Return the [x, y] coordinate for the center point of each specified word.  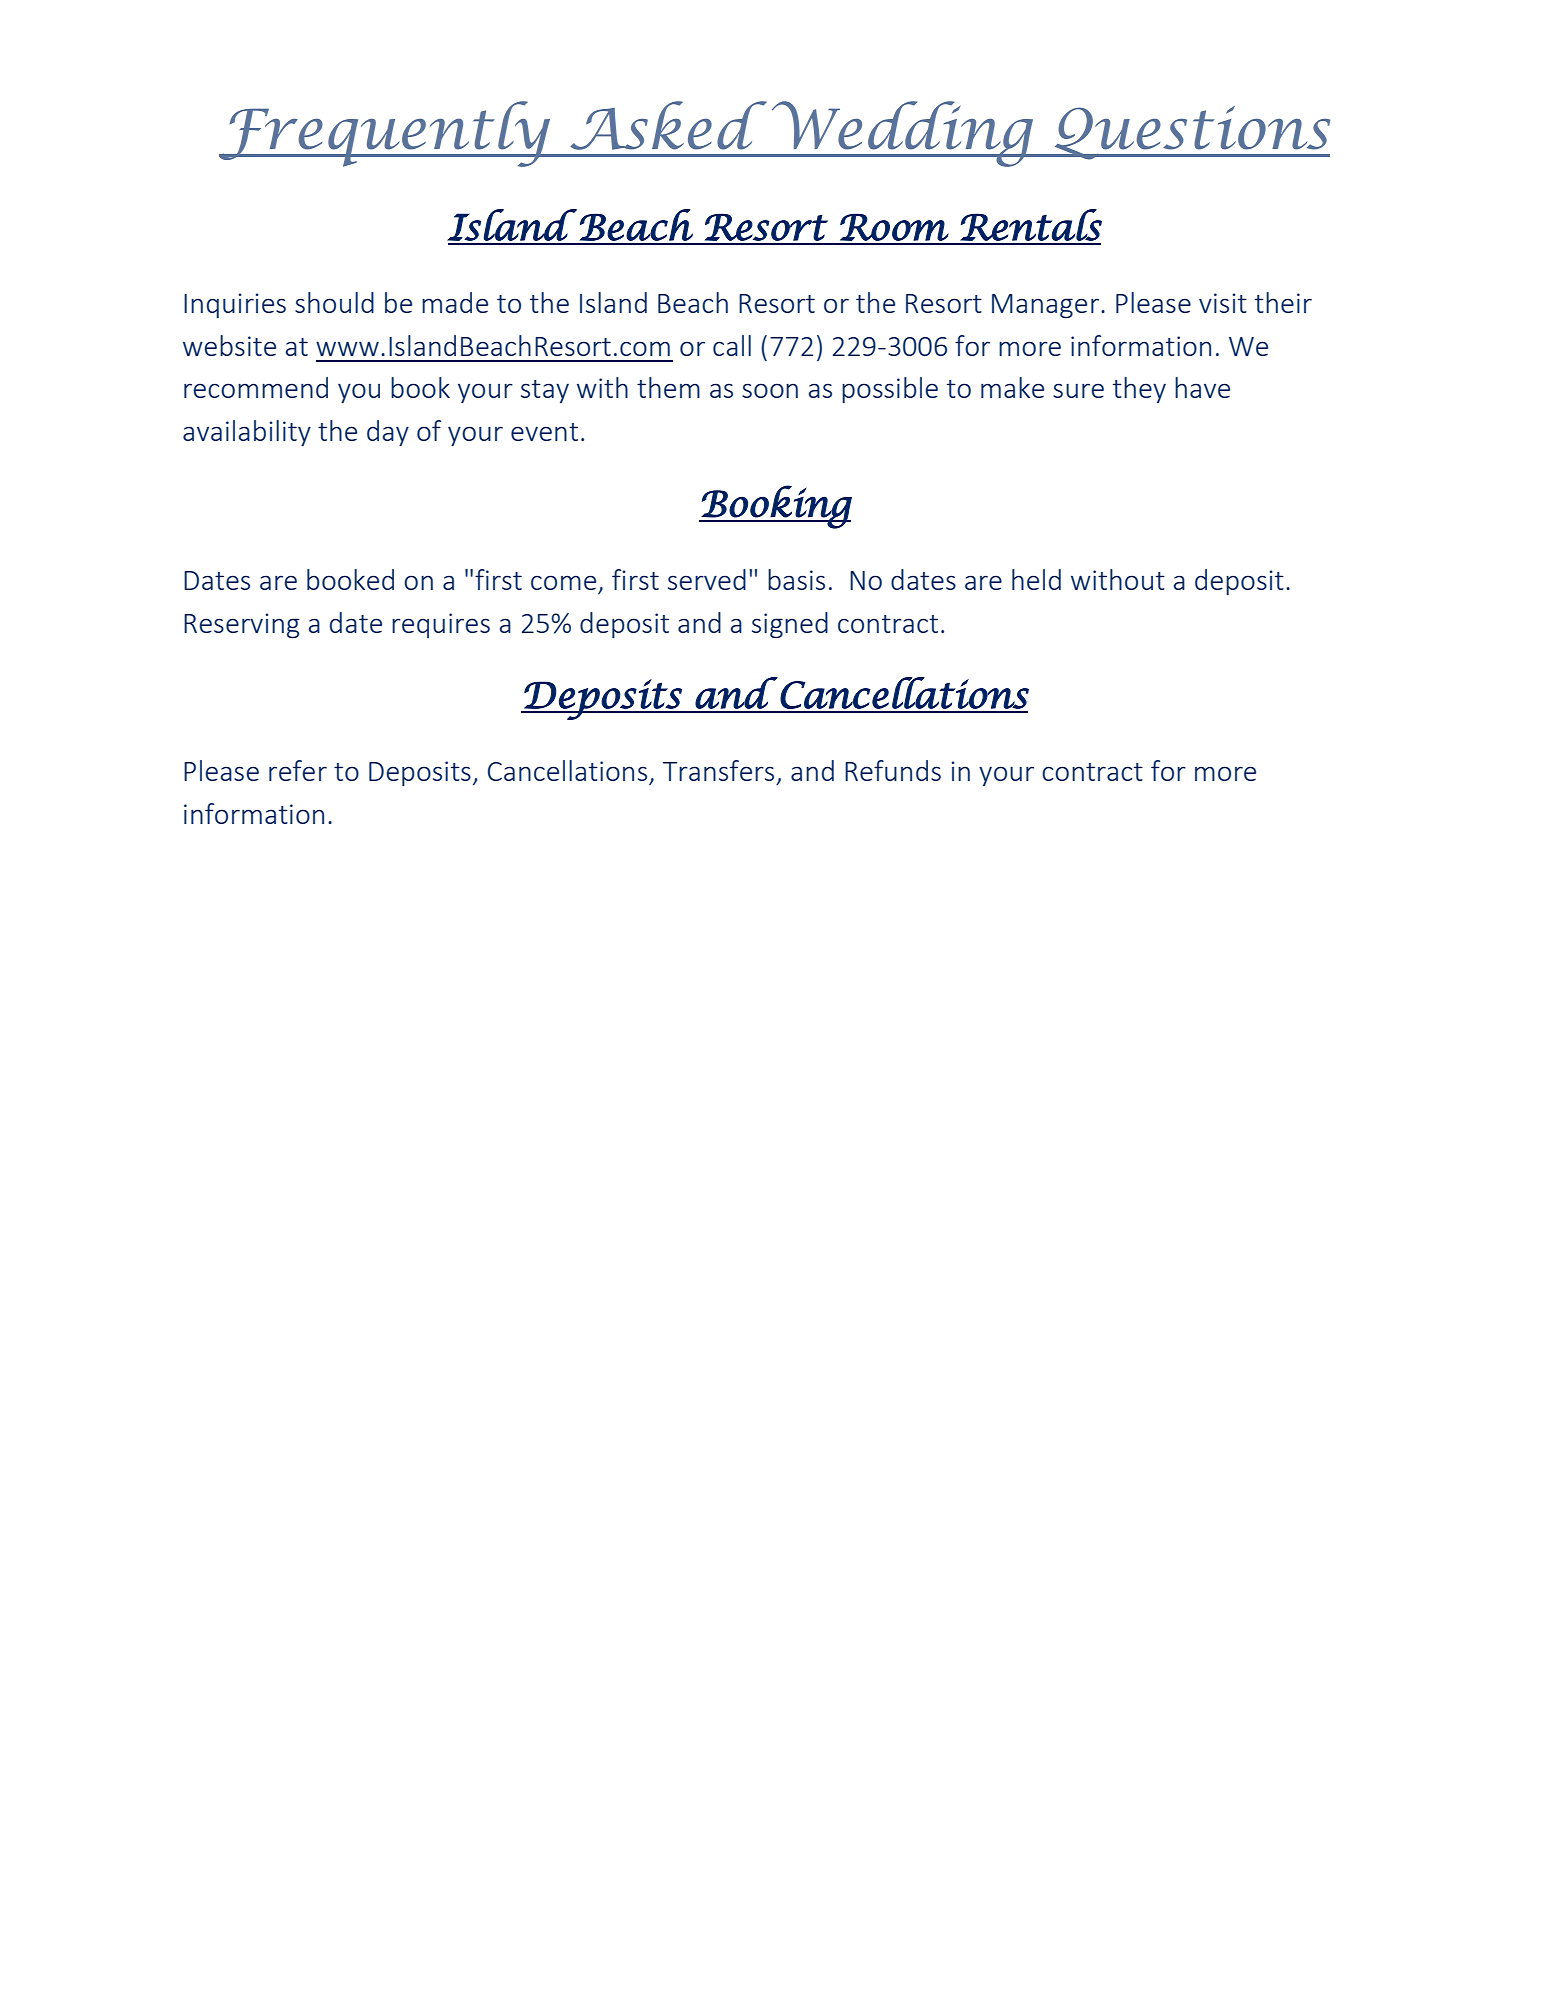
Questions [1191, 133]
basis [796, 579]
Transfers [718, 770]
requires [441, 625]
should [334, 302]
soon [770, 390]
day [388, 433]
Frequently [386, 134]
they [1139, 390]
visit [1223, 303]
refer [298, 770]
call [732, 345]
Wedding [902, 134]
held [1036, 579]
